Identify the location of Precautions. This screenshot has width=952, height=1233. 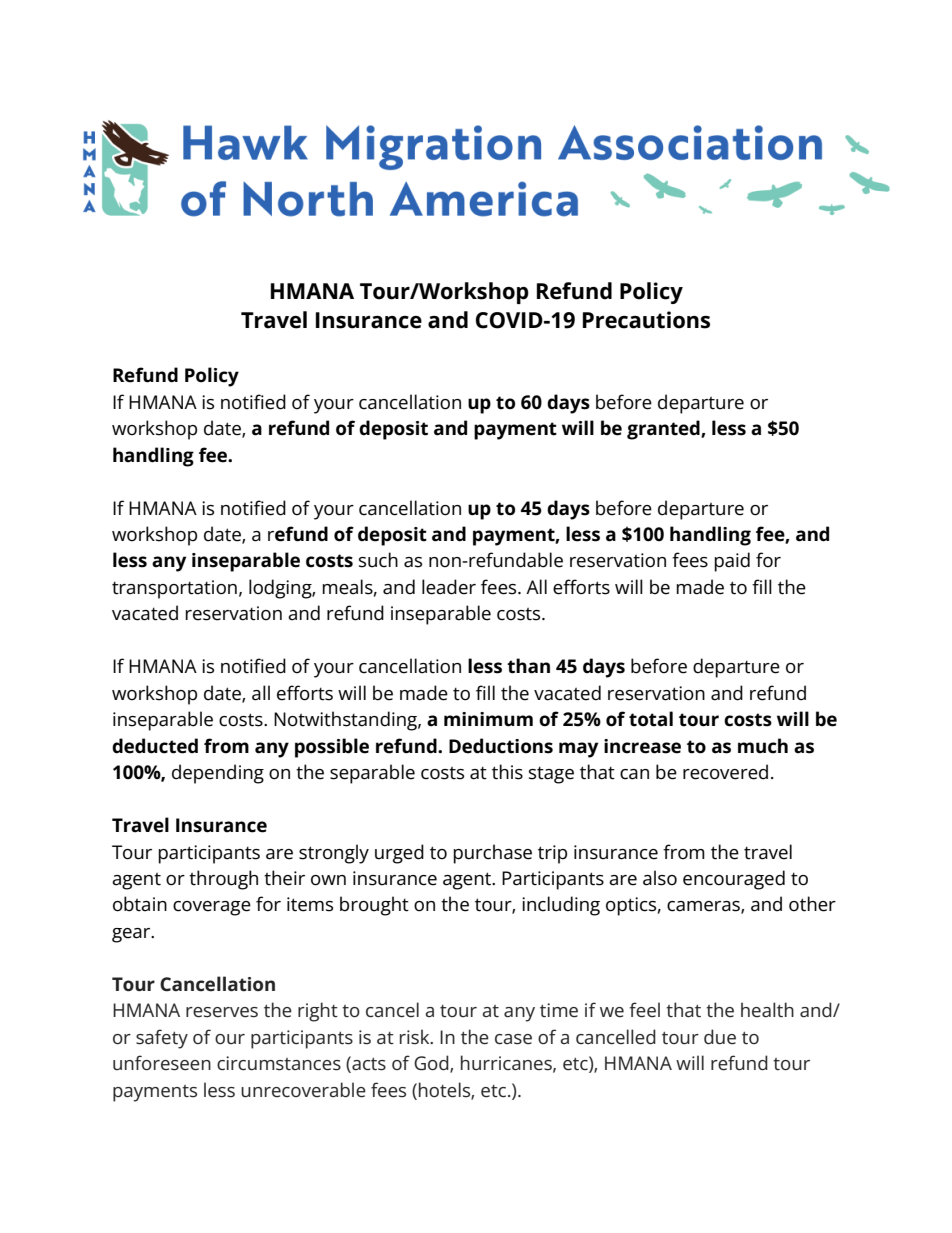
(646, 320).
